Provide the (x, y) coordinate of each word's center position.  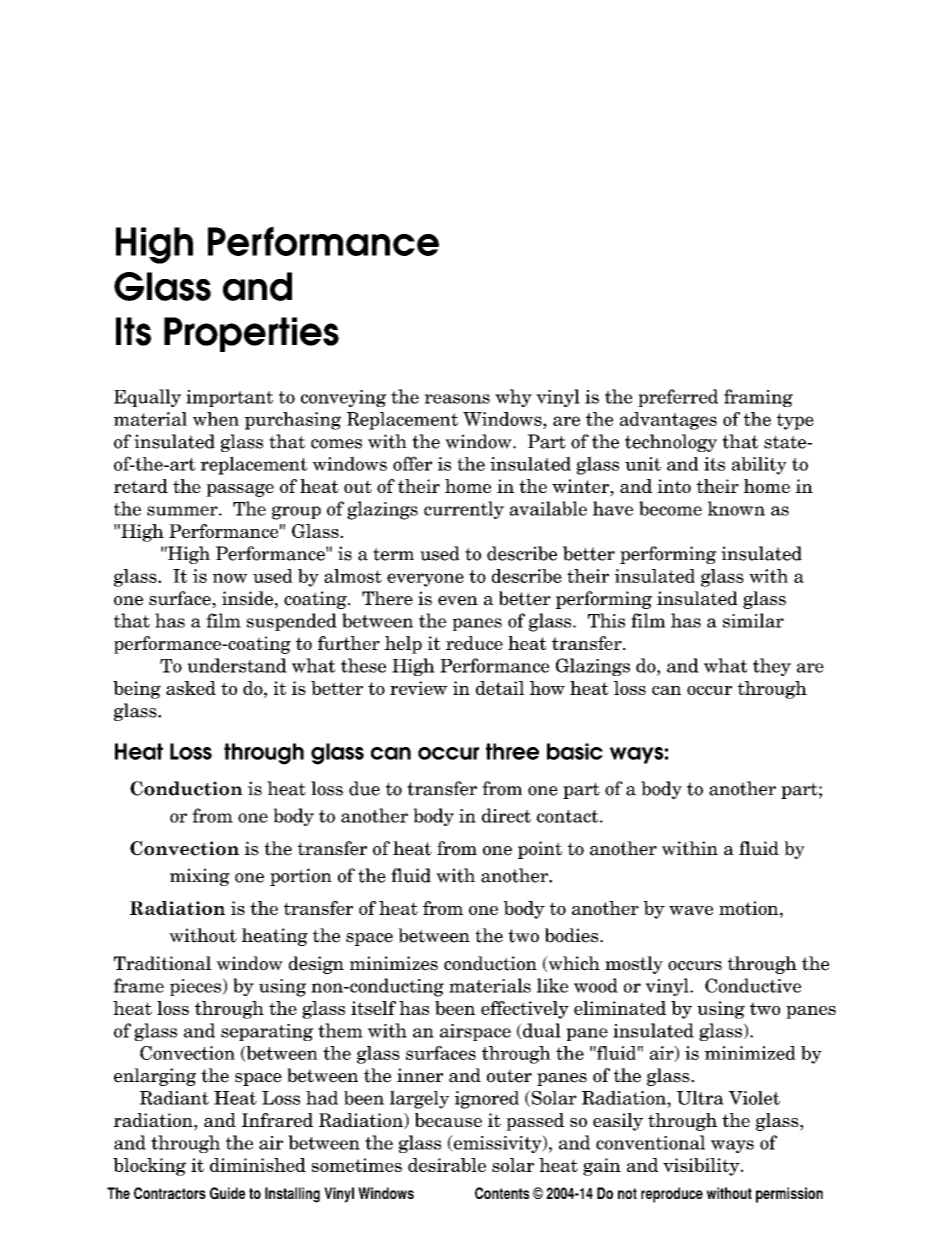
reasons (457, 399)
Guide (227, 1193)
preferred (678, 398)
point (540, 850)
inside (247, 598)
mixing (200, 877)
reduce (474, 643)
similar (753, 620)
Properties (251, 334)
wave (691, 910)
